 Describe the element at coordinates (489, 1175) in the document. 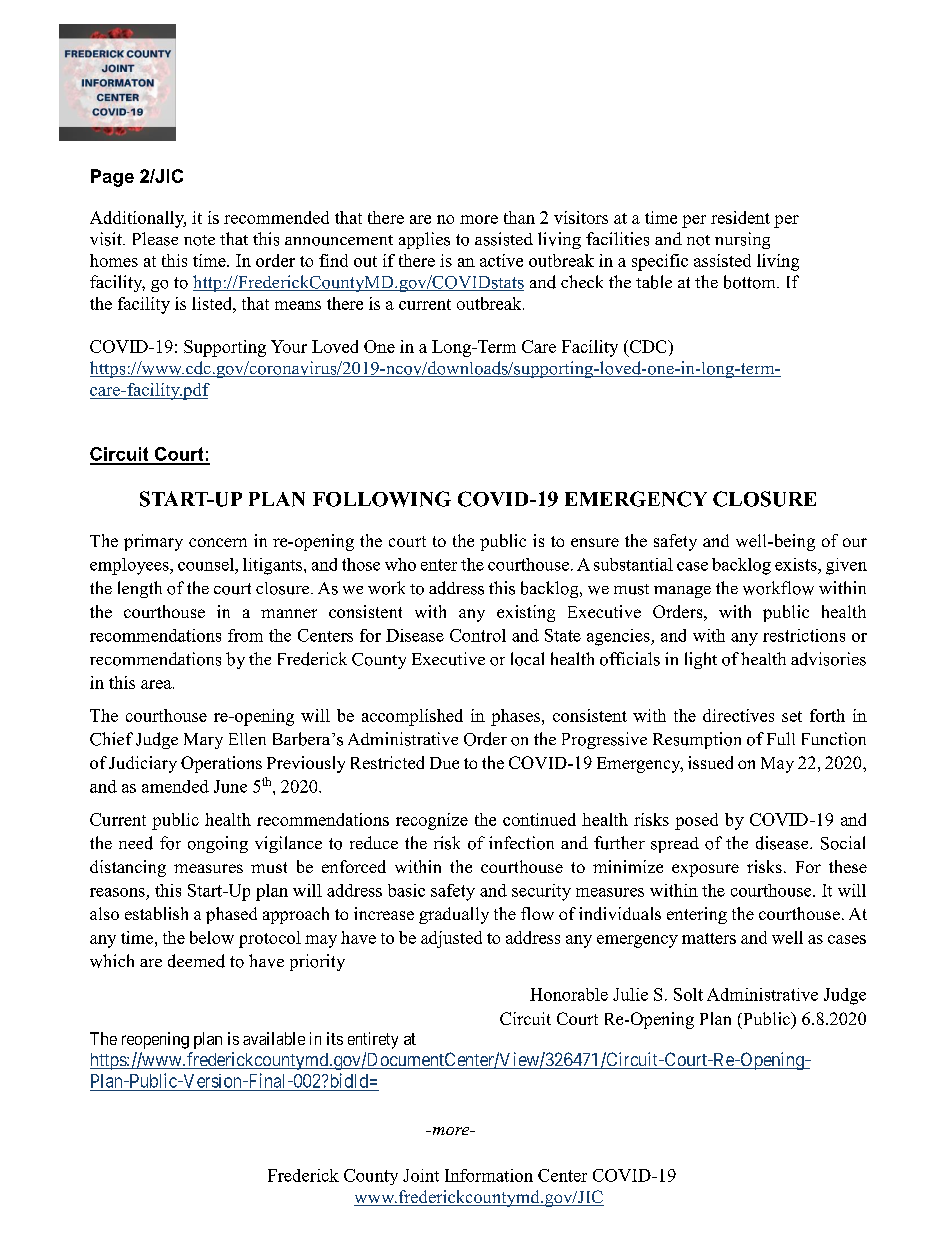

I see `Information` at that location.
